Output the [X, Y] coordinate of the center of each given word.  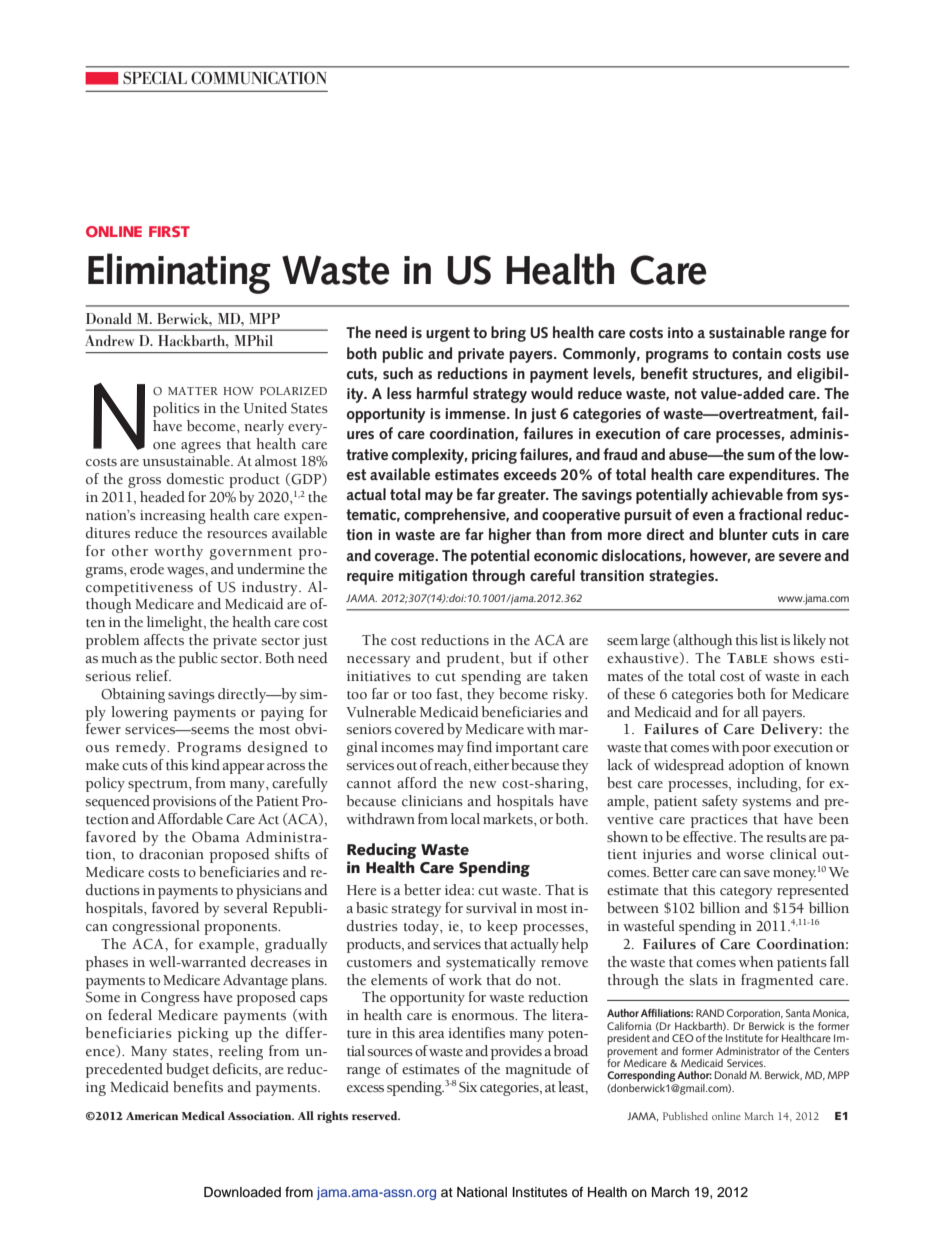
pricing [494, 456]
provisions [184, 803]
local [465, 819]
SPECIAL [155, 77]
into [680, 332]
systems [766, 804]
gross [144, 482]
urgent [448, 334]
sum [761, 456]
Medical [203, 1115]
